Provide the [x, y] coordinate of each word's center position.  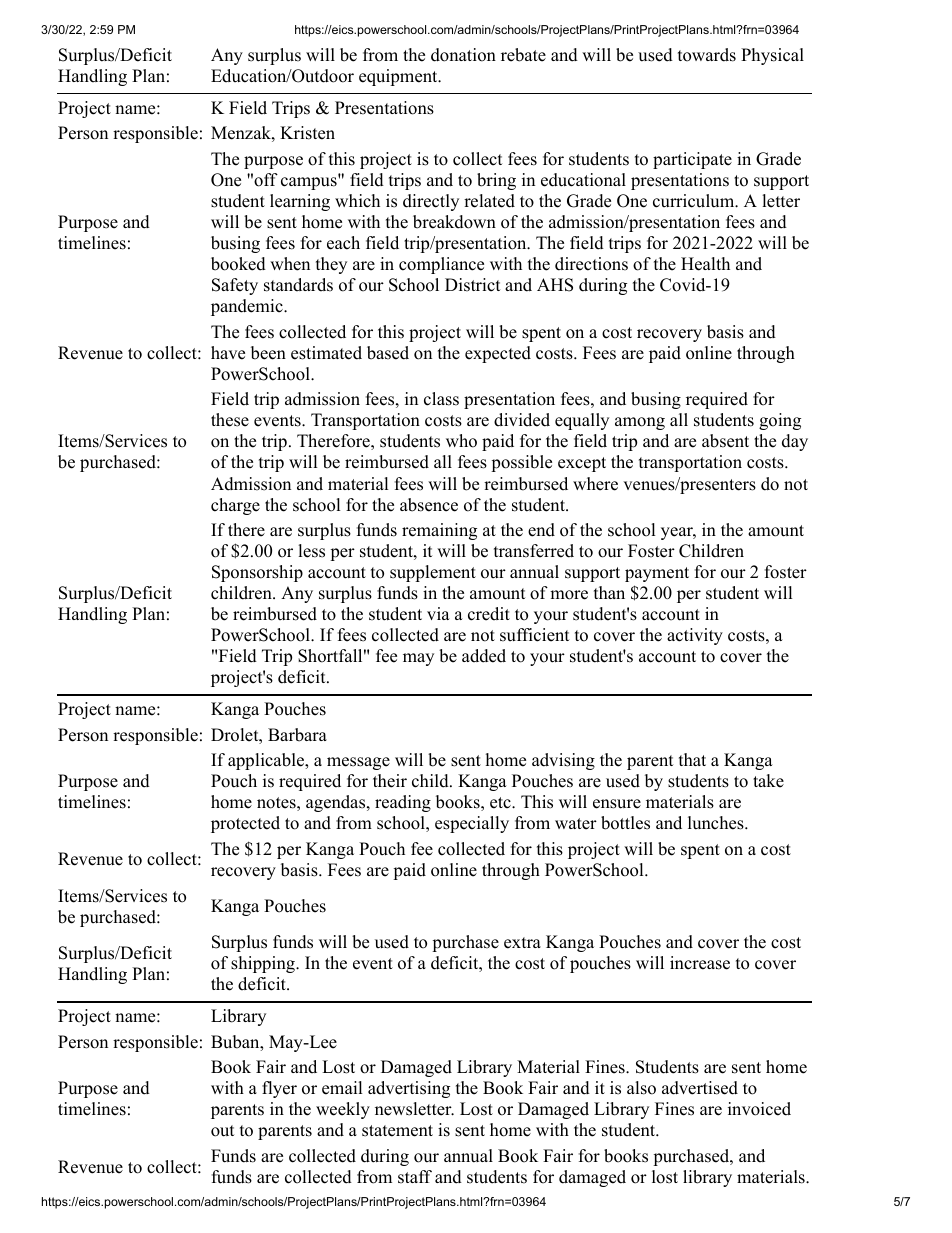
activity [695, 636]
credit [489, 614]
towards [707, 55]
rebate [523, 55]
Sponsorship [257, 573]
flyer [279, 1089]
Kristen [307, 133]
